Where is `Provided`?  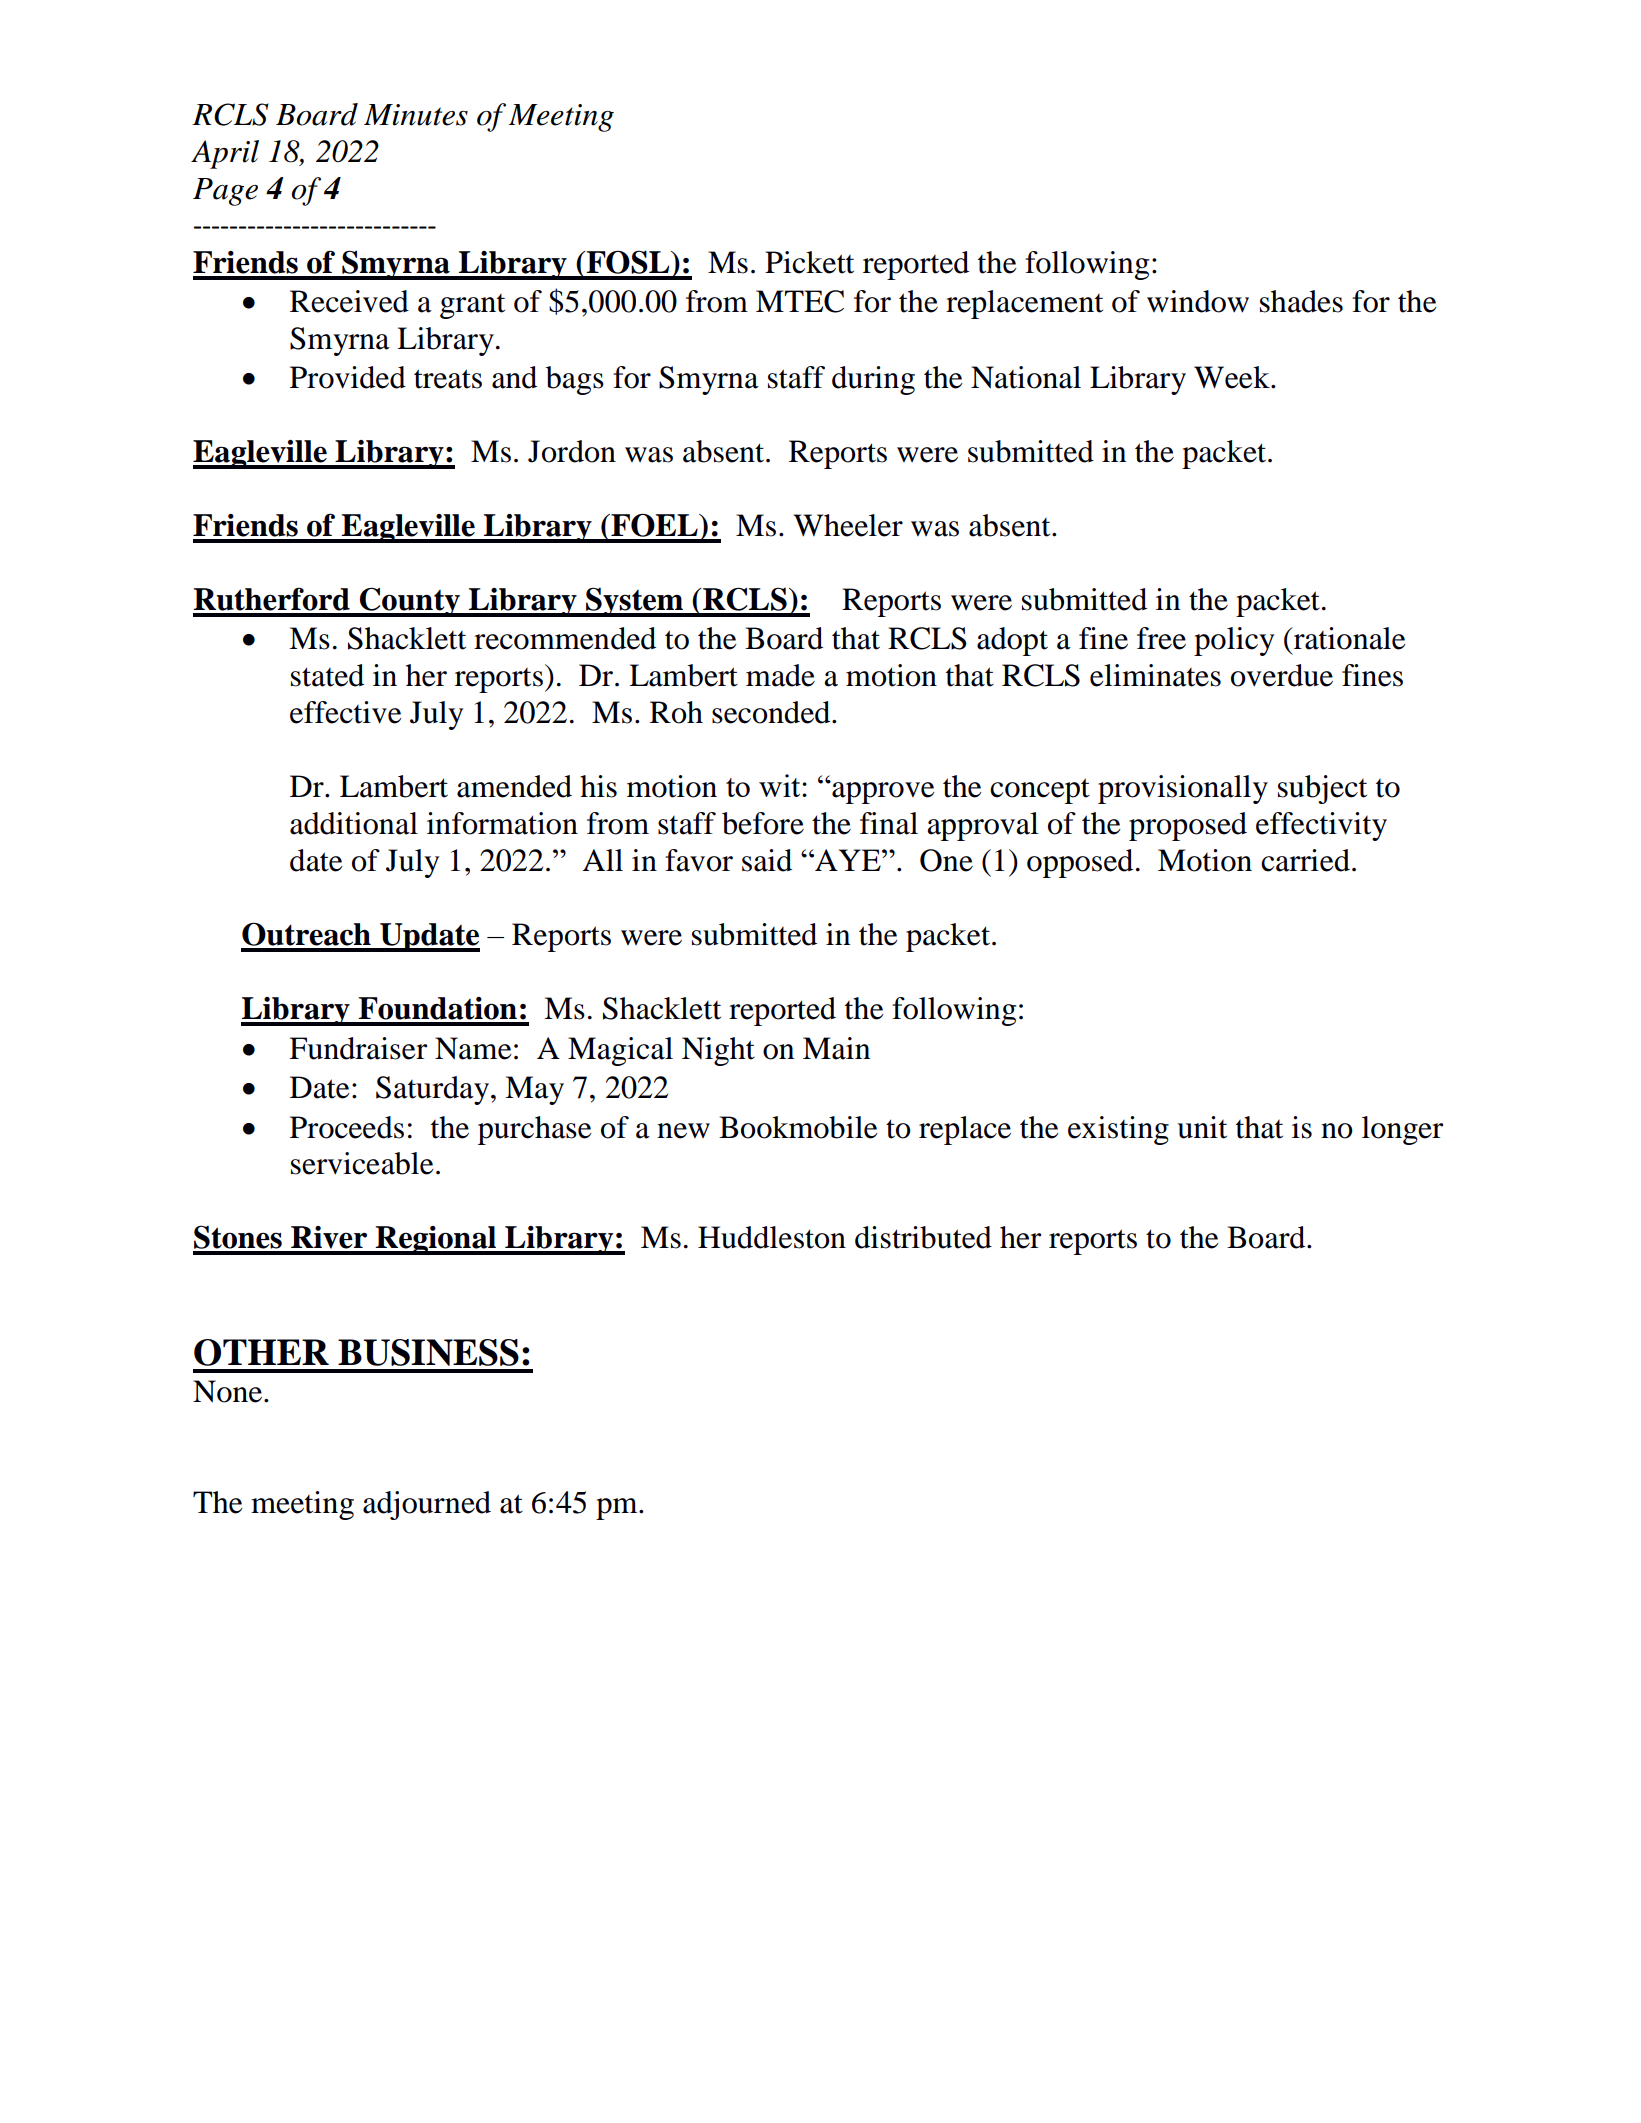
Provided is located at coordinates (348, 377).
